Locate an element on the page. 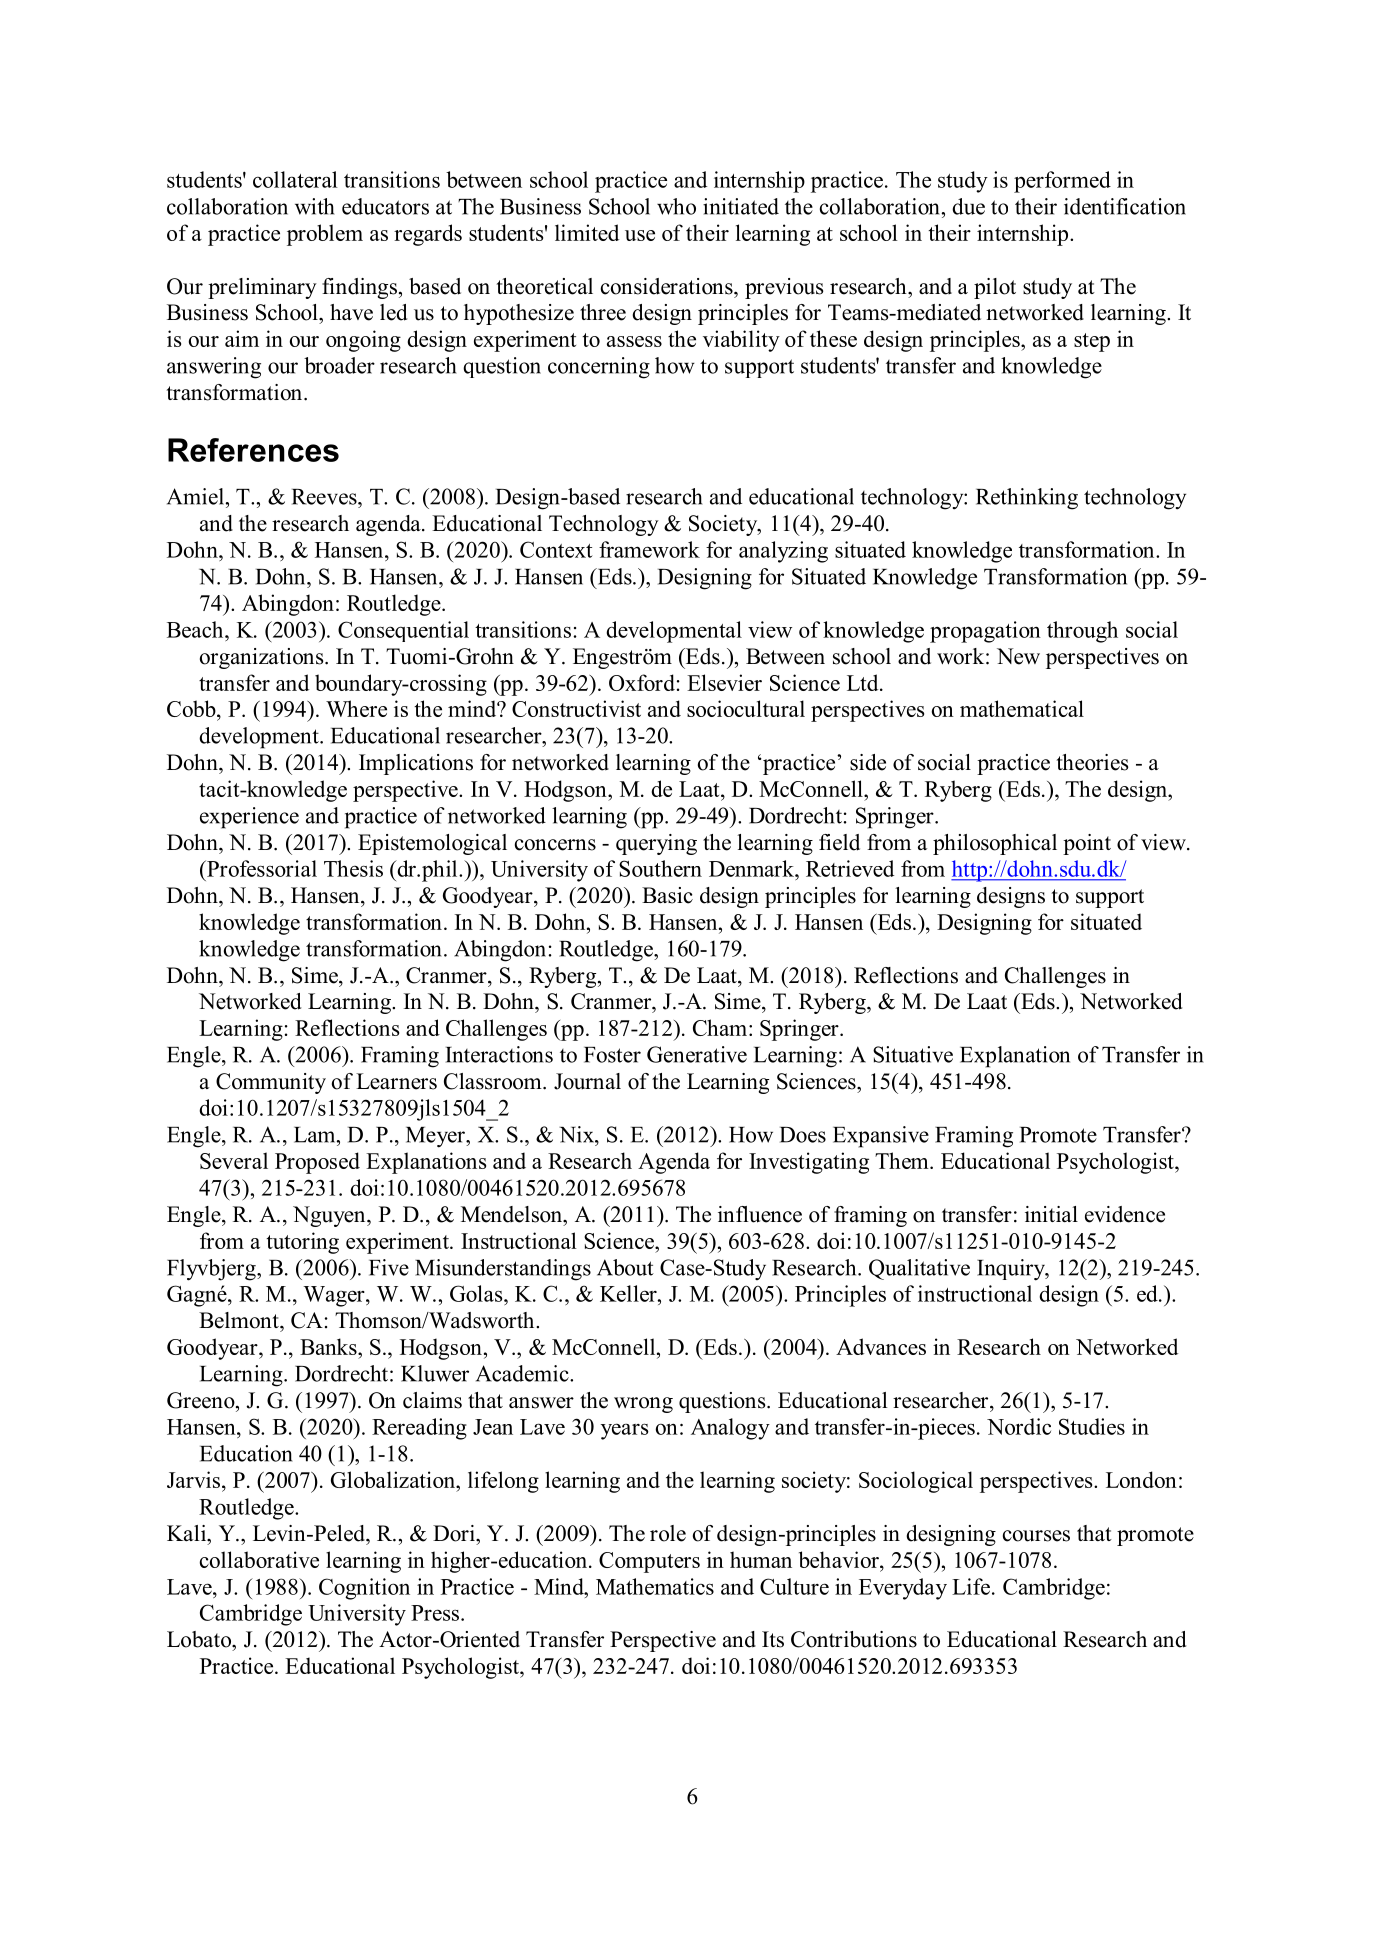  Basic is located at coordinates (667, 895).
